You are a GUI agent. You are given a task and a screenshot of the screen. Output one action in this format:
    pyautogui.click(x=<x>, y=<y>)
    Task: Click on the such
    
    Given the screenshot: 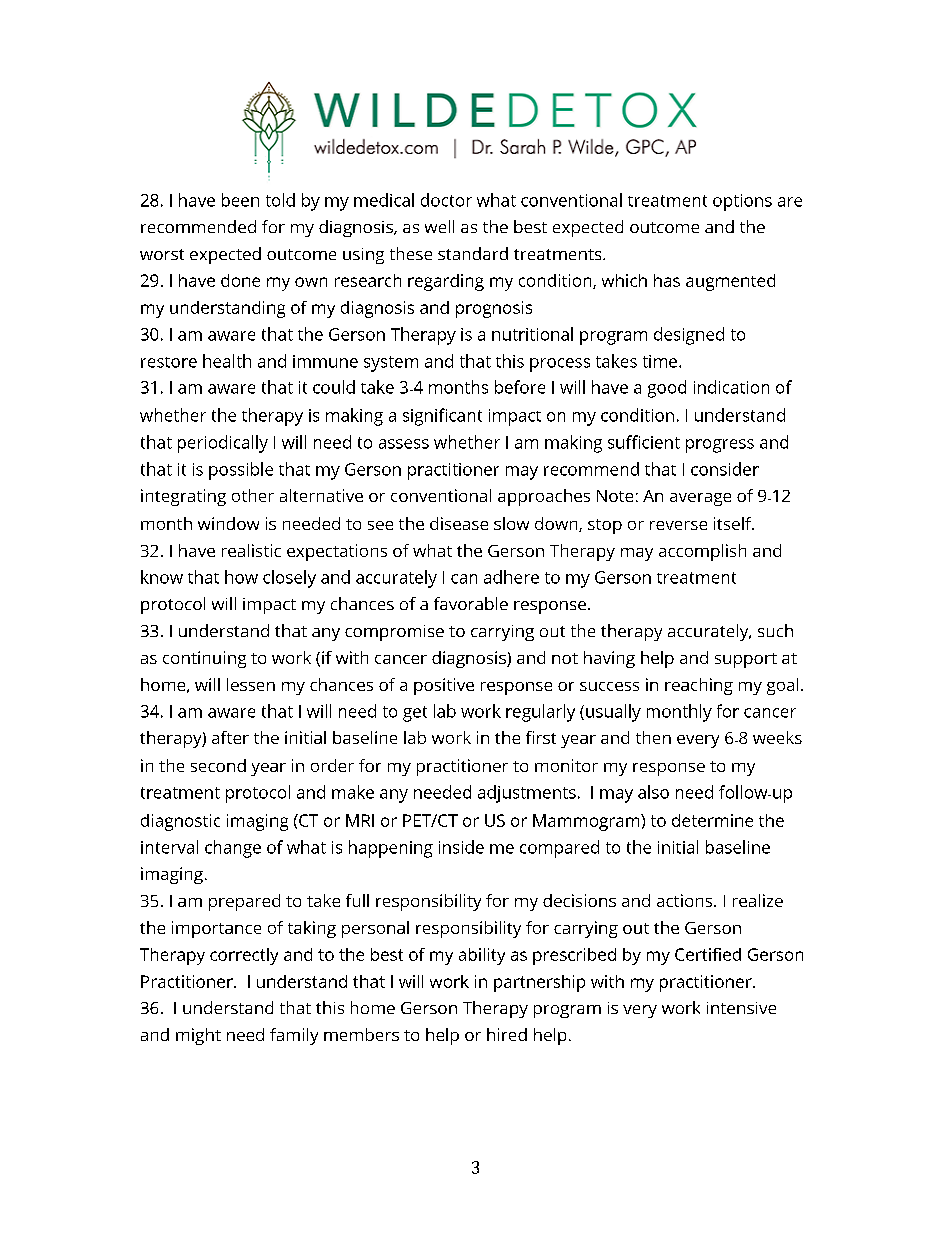 What is the action you would take?
    pyautogui.click(x=775, y=630)
